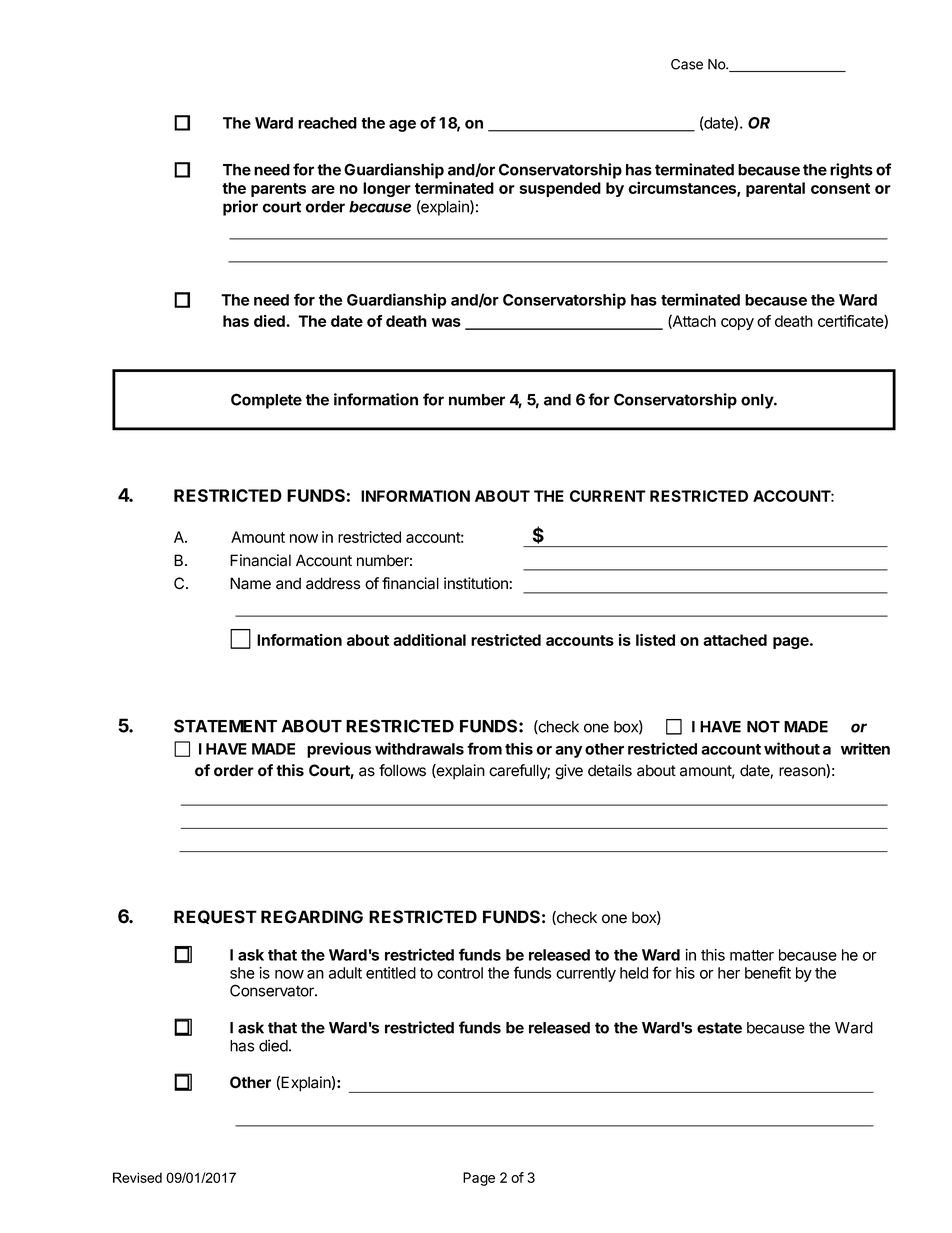 Image resolution: width=952 pixels, height=1233 pixels. I want to click on Revised, so click(137, 1177).
